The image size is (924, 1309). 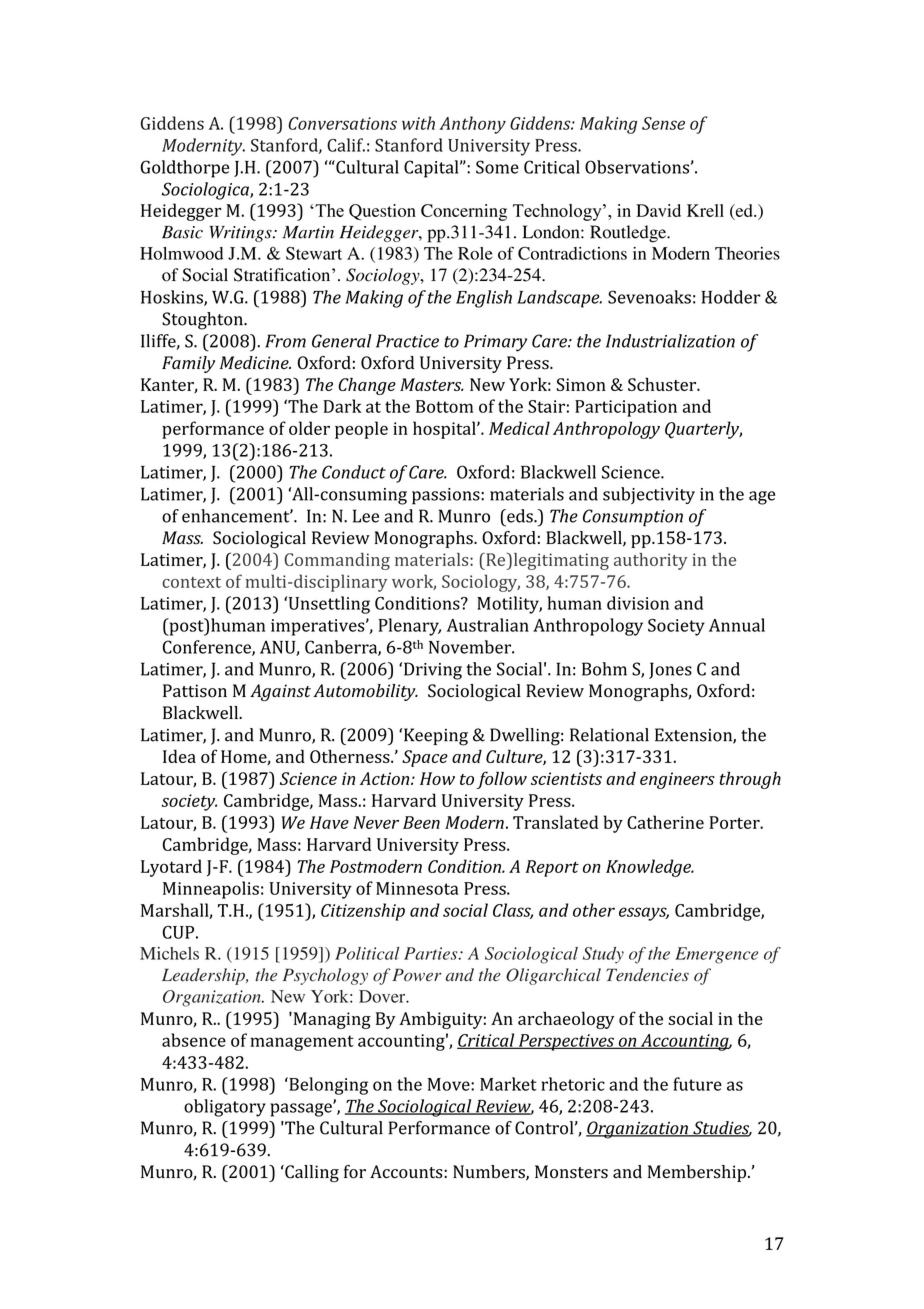 What do you see at coordinates (241, 234) in the screenshot?
I see `Writings` at bounding box center [241, 234].
